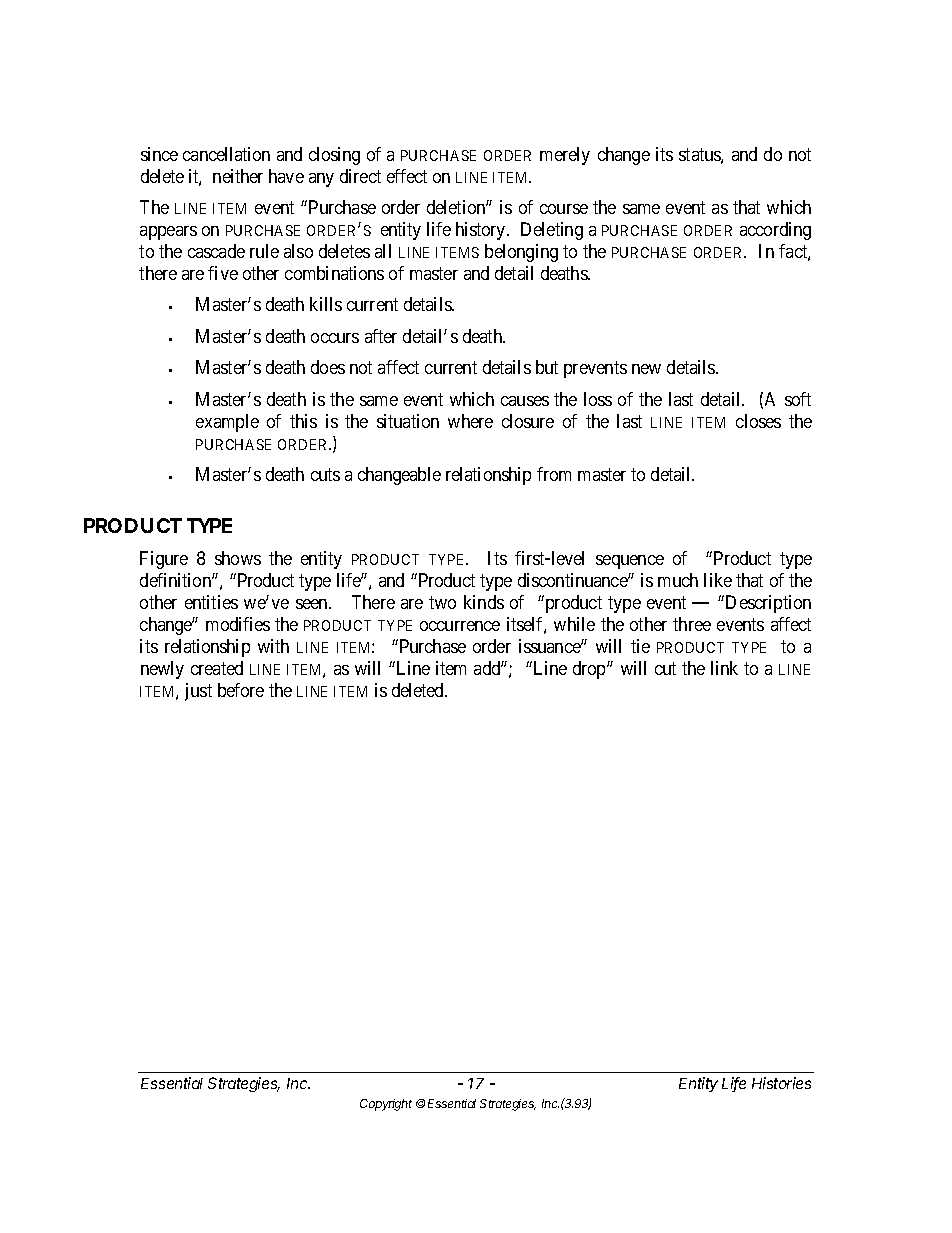 The width and height of the image is (952, 1233). Describe the element at coordinates (241, 690) in the image. I see `before` at that location.
